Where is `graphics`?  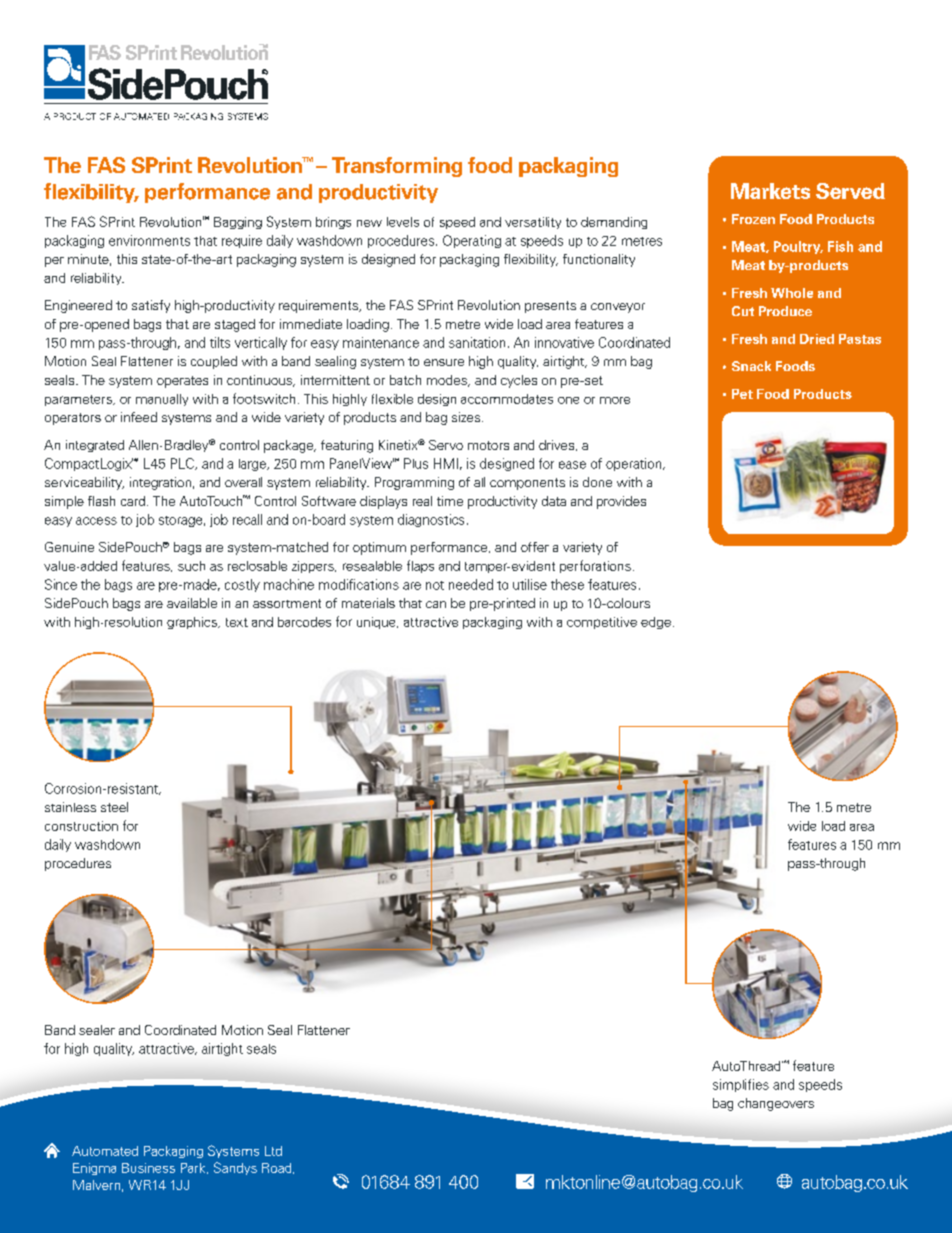 graphics is located at coordinates (193, 623).
